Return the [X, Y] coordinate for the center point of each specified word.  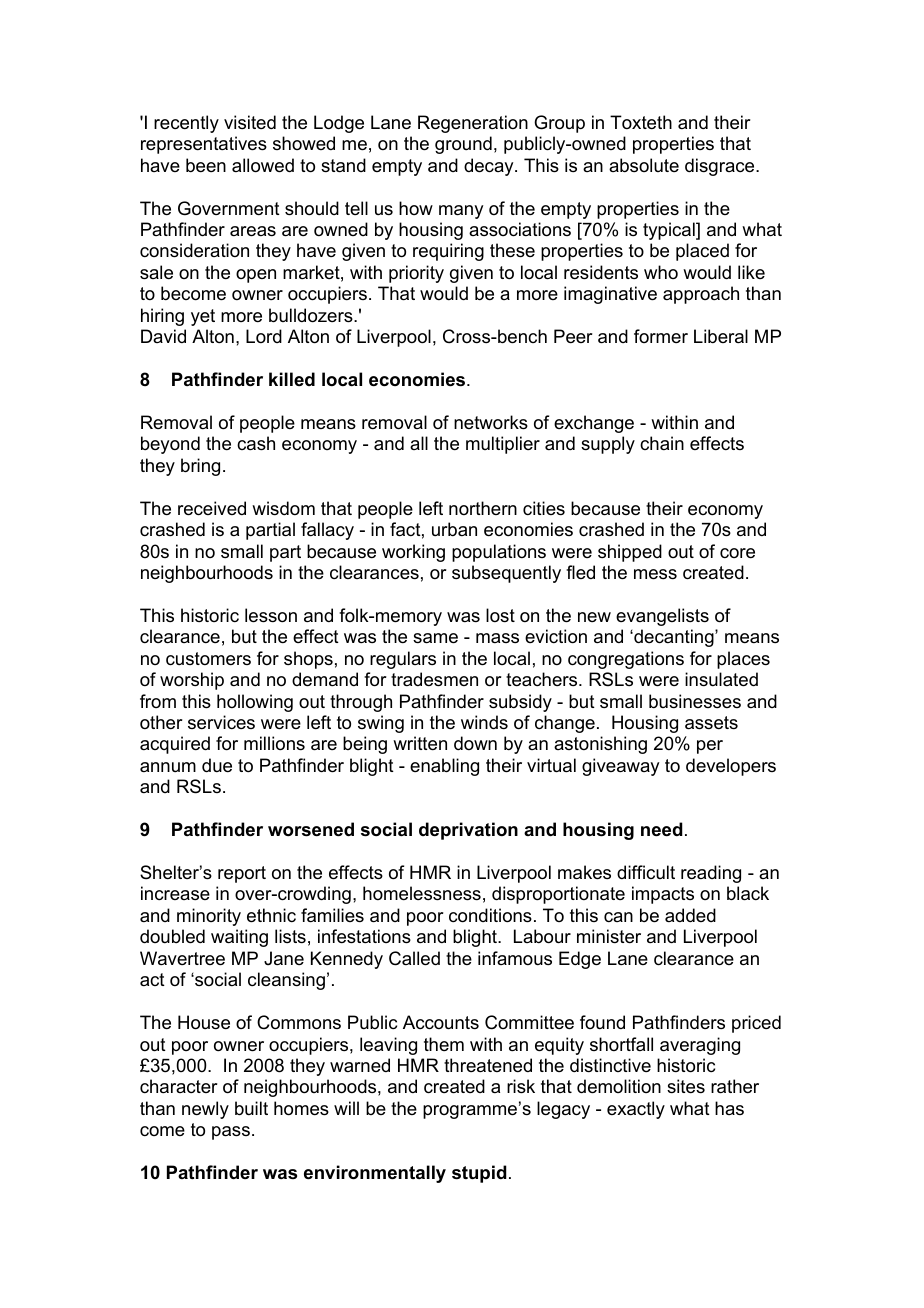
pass [231, 1133]
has [729, 1108]
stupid [479, 1174]
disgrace [721, 167]
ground [463, 145]
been [206, 165]
